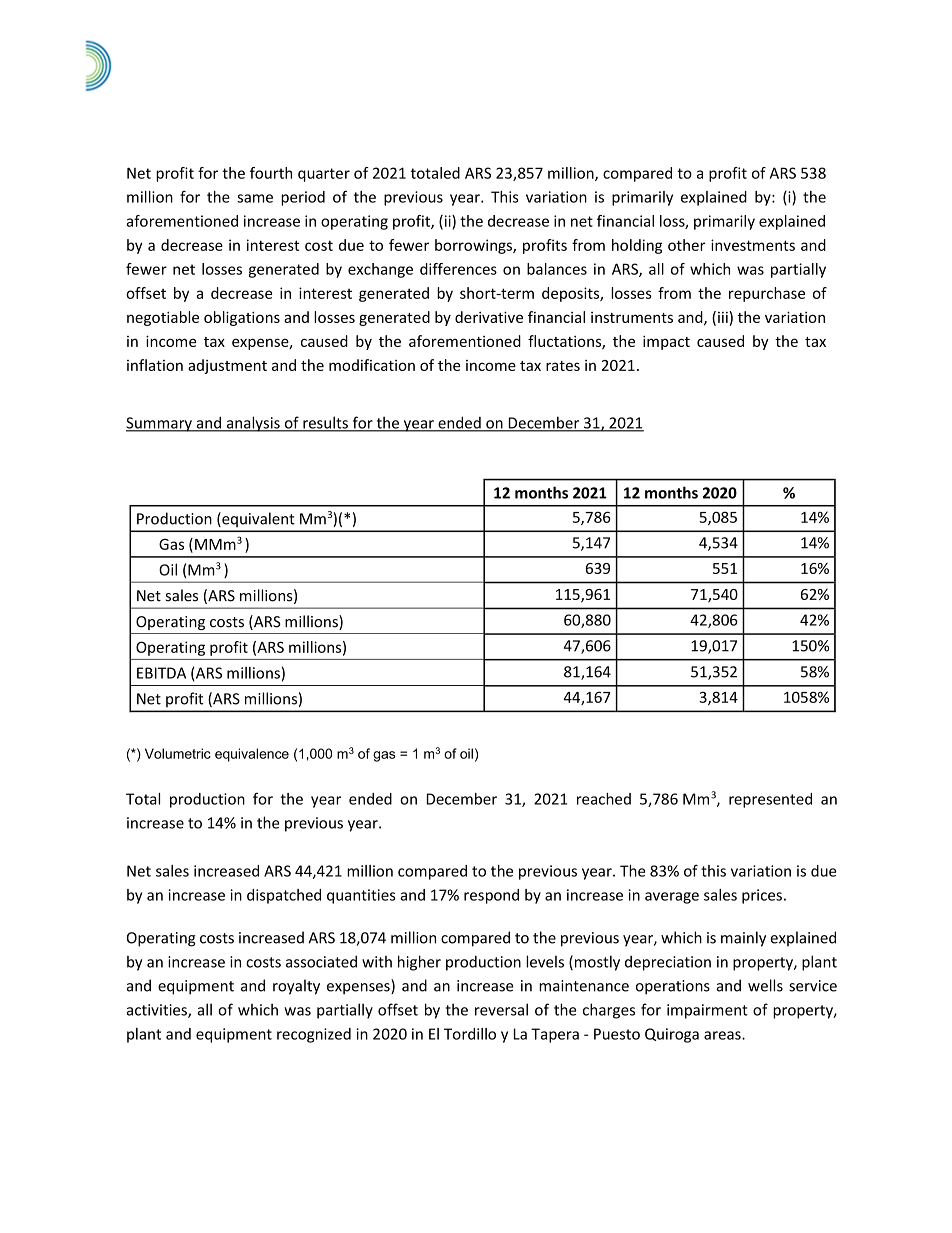  I want to click on investments, so click(753, 245).
